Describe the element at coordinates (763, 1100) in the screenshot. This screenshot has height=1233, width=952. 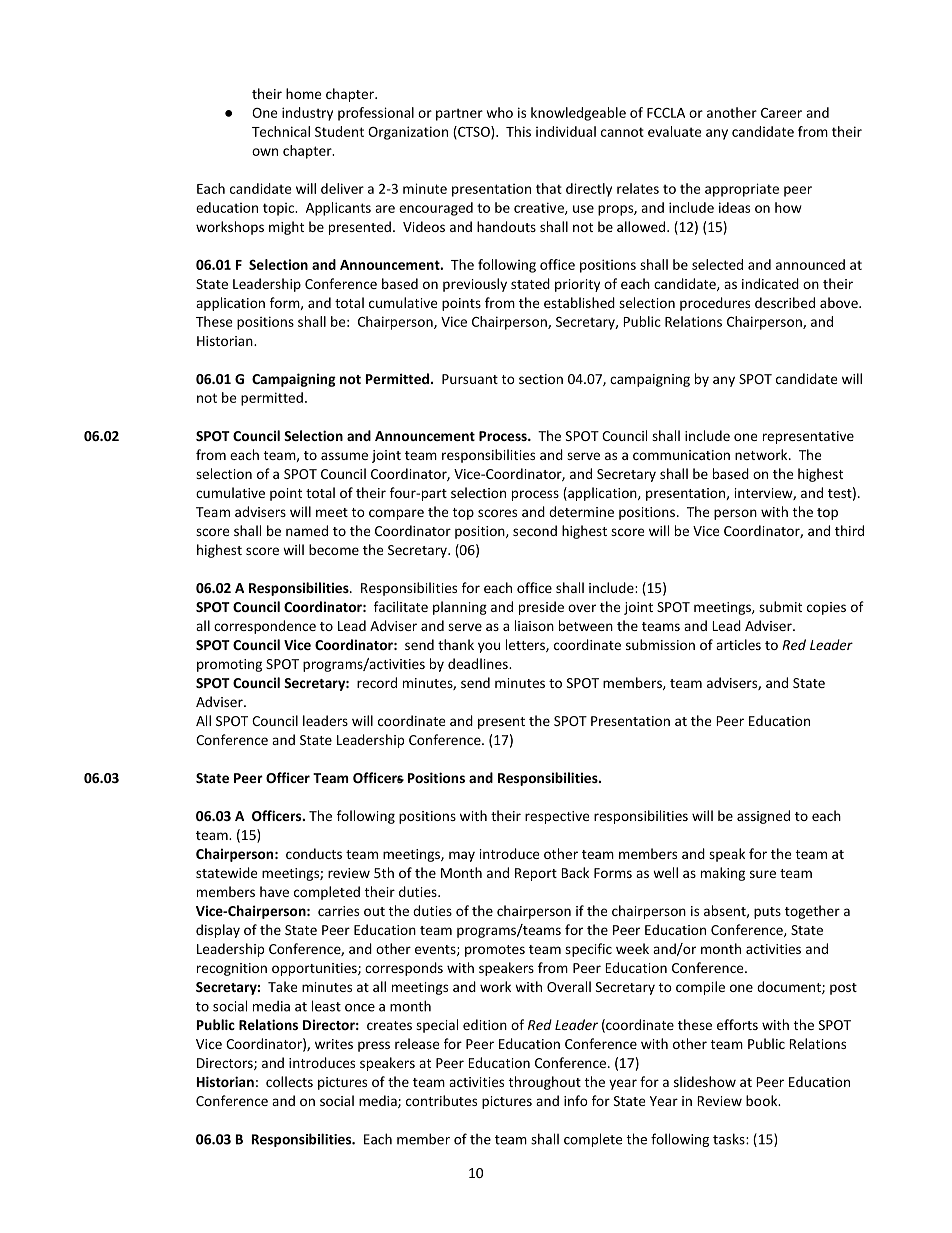
I see `book` at that location.
